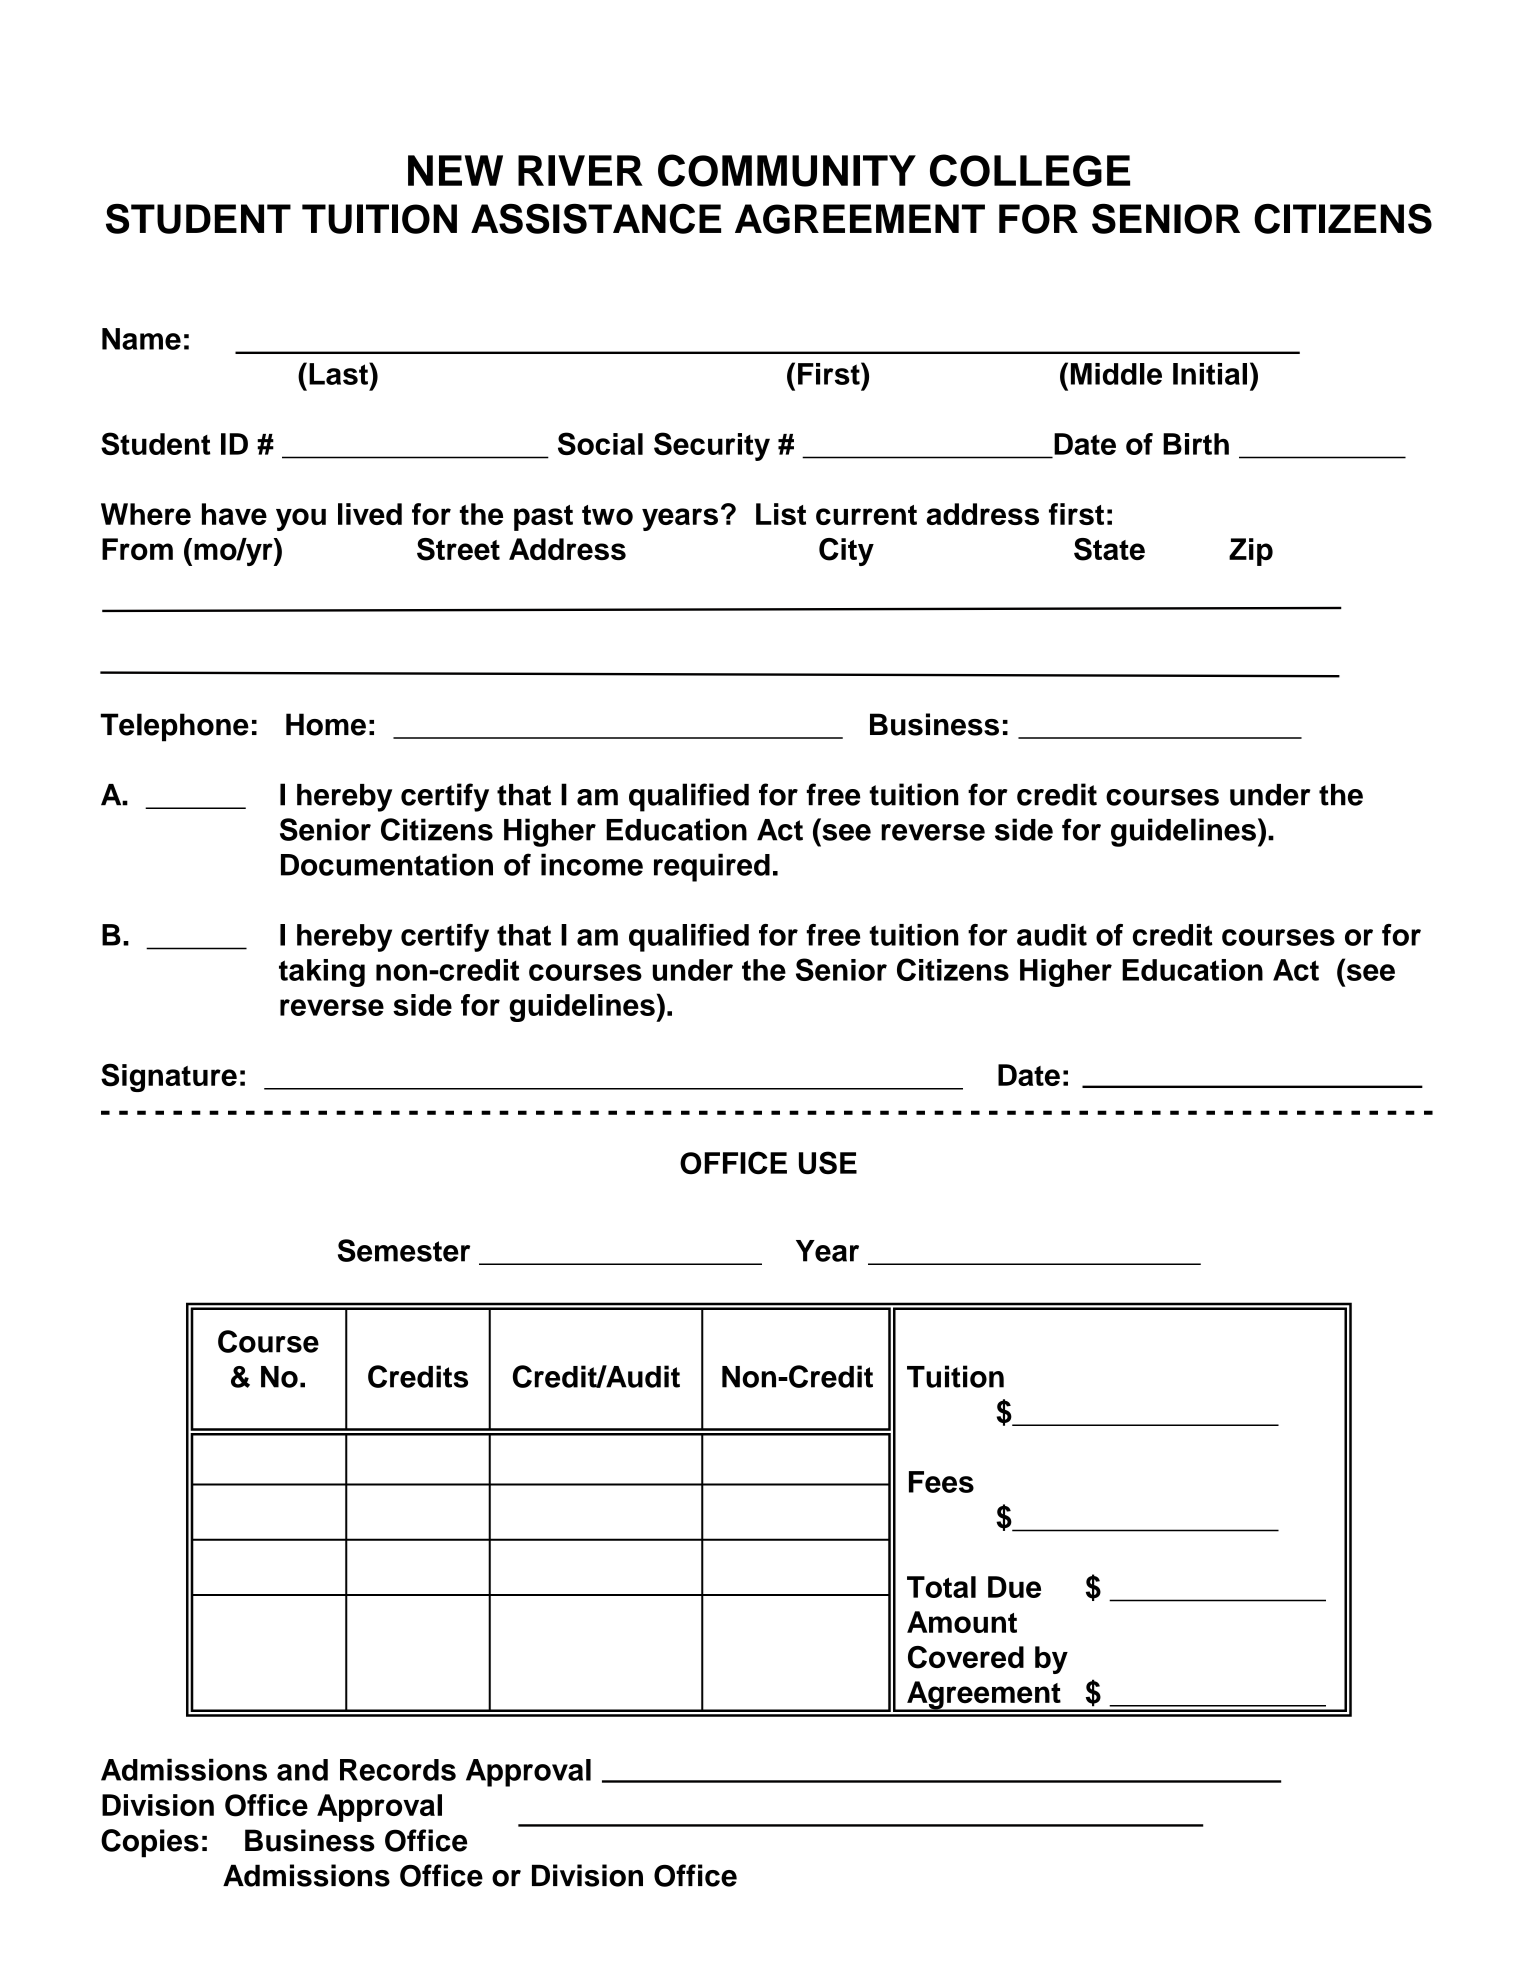 The image size is (1515, 1961). Describe the element at coordinates (712, 867) in the page. I see `required` at that location.
